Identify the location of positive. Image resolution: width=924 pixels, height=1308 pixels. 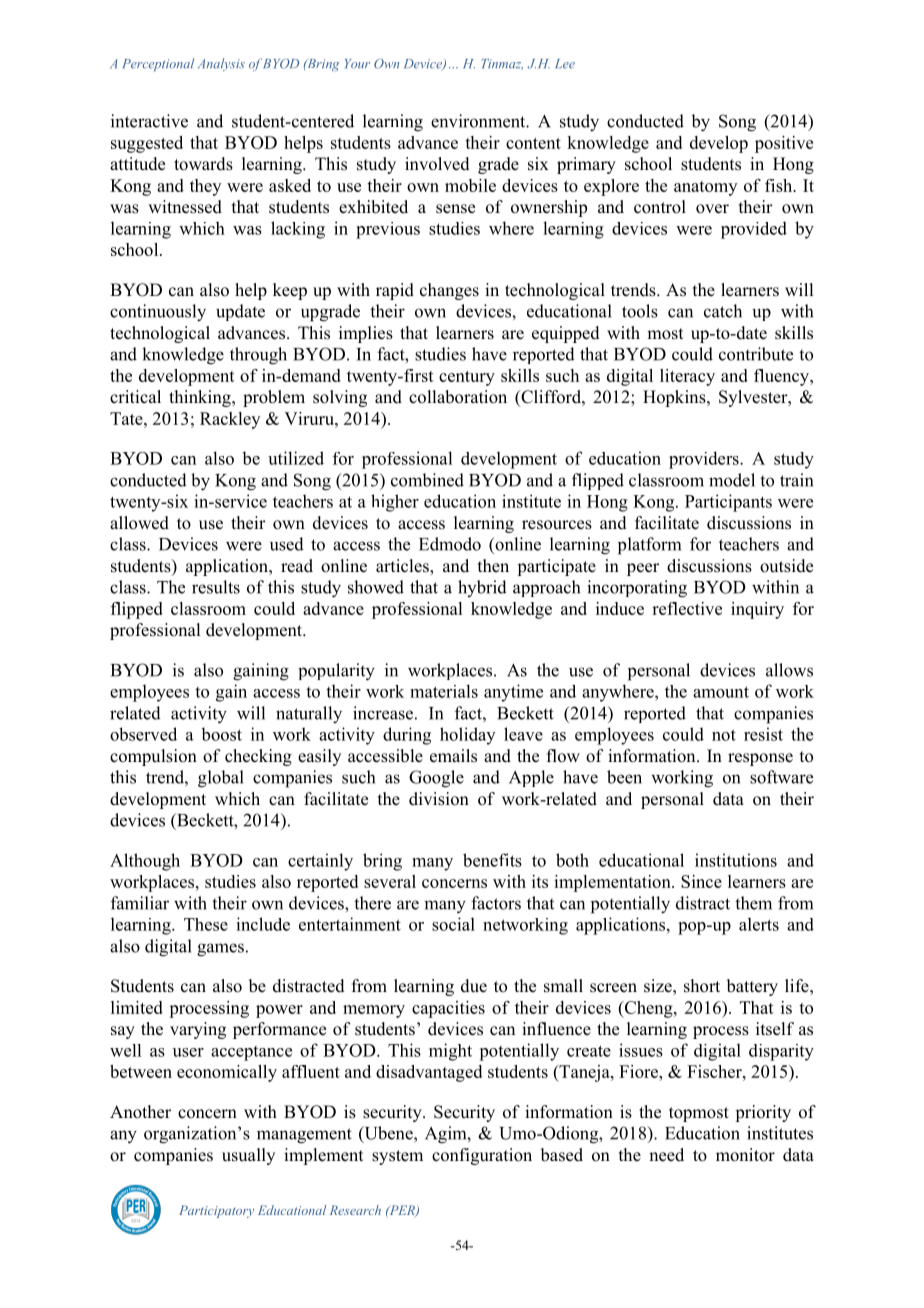
(784, 144).
